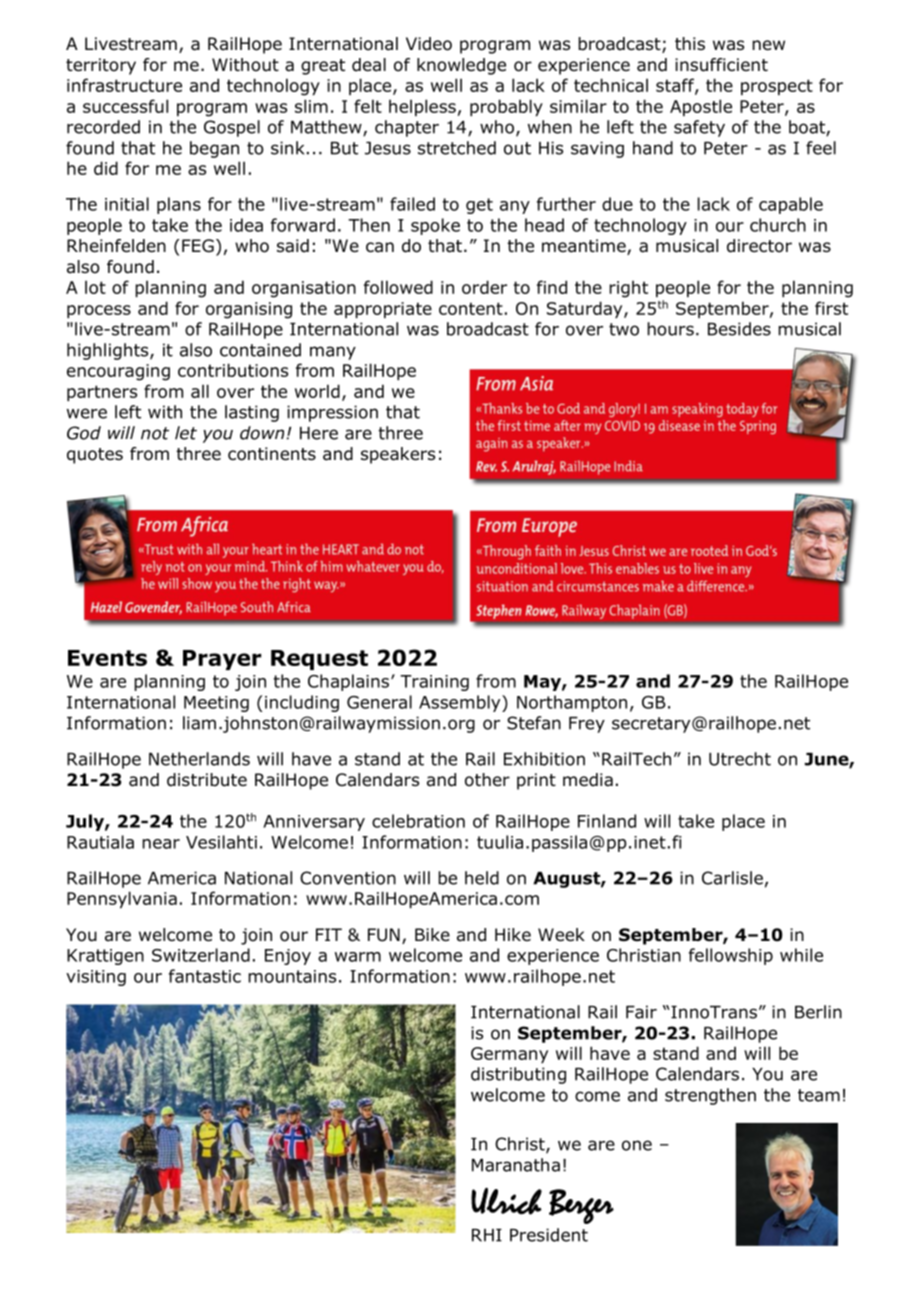 This screenshot has width=924, height=1308. I want to click on Ulrich, so click(506, 1201).
